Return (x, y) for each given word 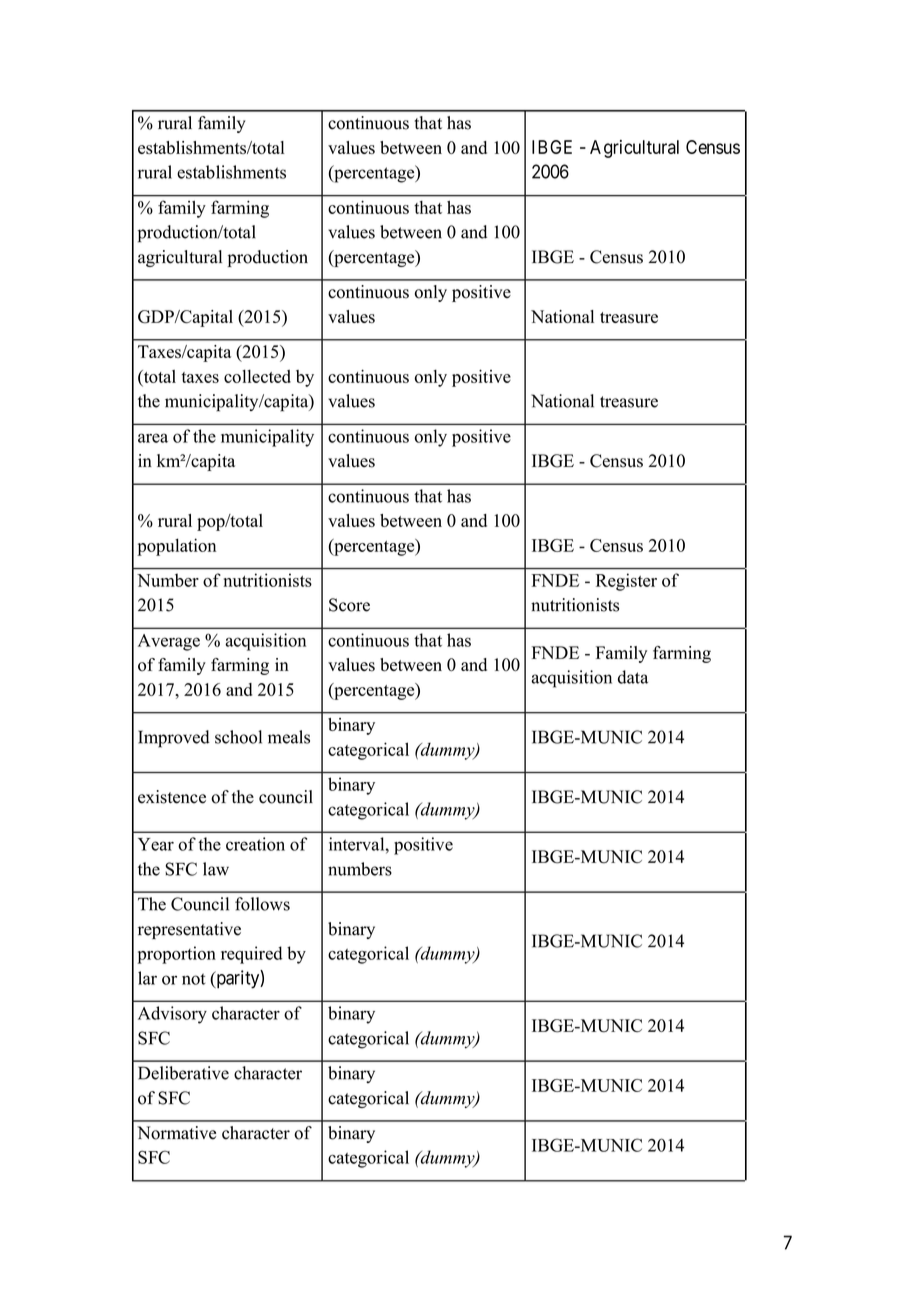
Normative (176, 1133)
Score (349, 605)
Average (169, 642)
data (633, 677)
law (216, 869)
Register (626, 582)
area (153, 438)
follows (262, 904)
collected (257, 376)
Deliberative (183, 1073)
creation (255, 844)
